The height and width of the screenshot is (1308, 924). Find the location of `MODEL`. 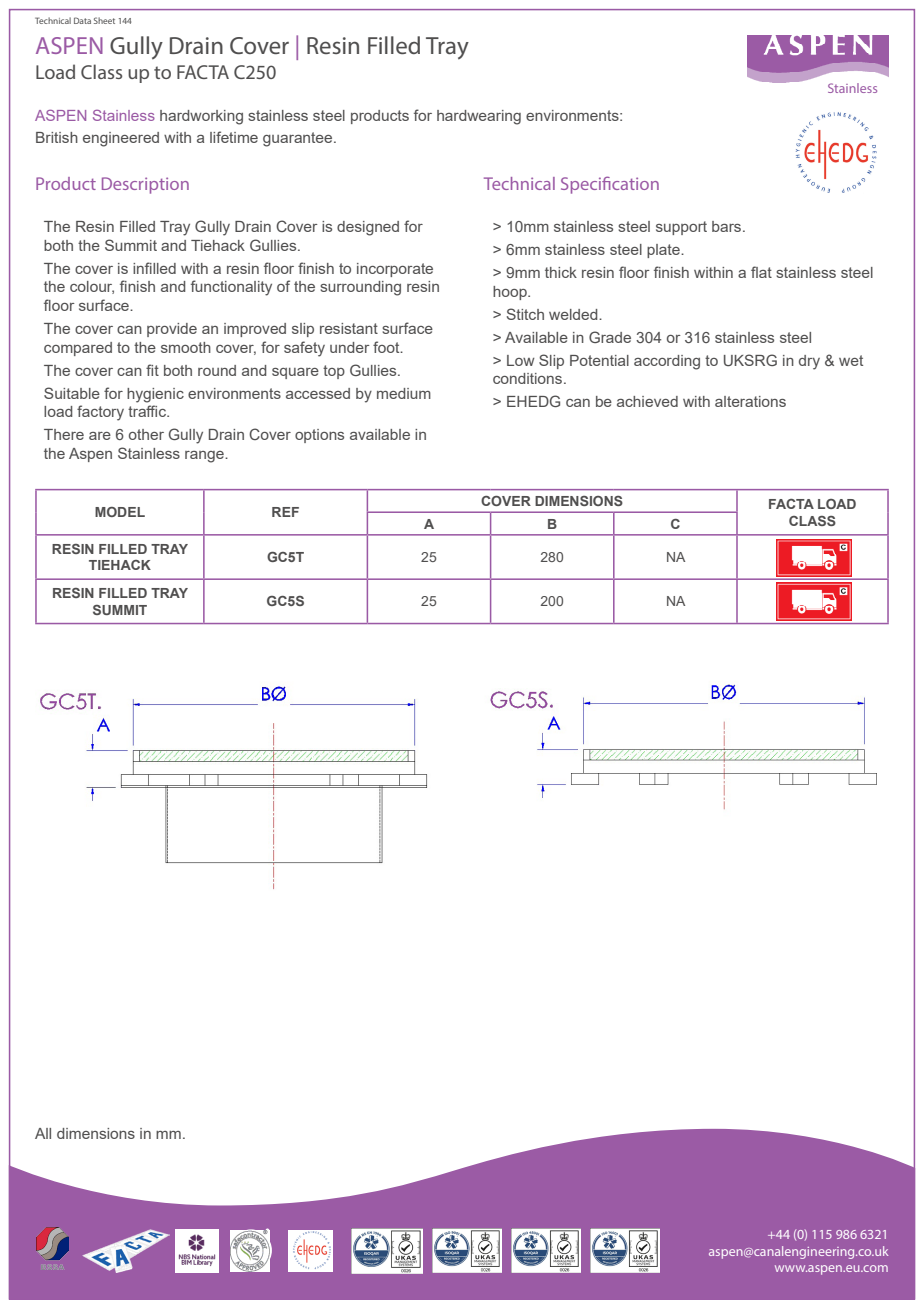

MODEL is located at coordinates (120, 512).
